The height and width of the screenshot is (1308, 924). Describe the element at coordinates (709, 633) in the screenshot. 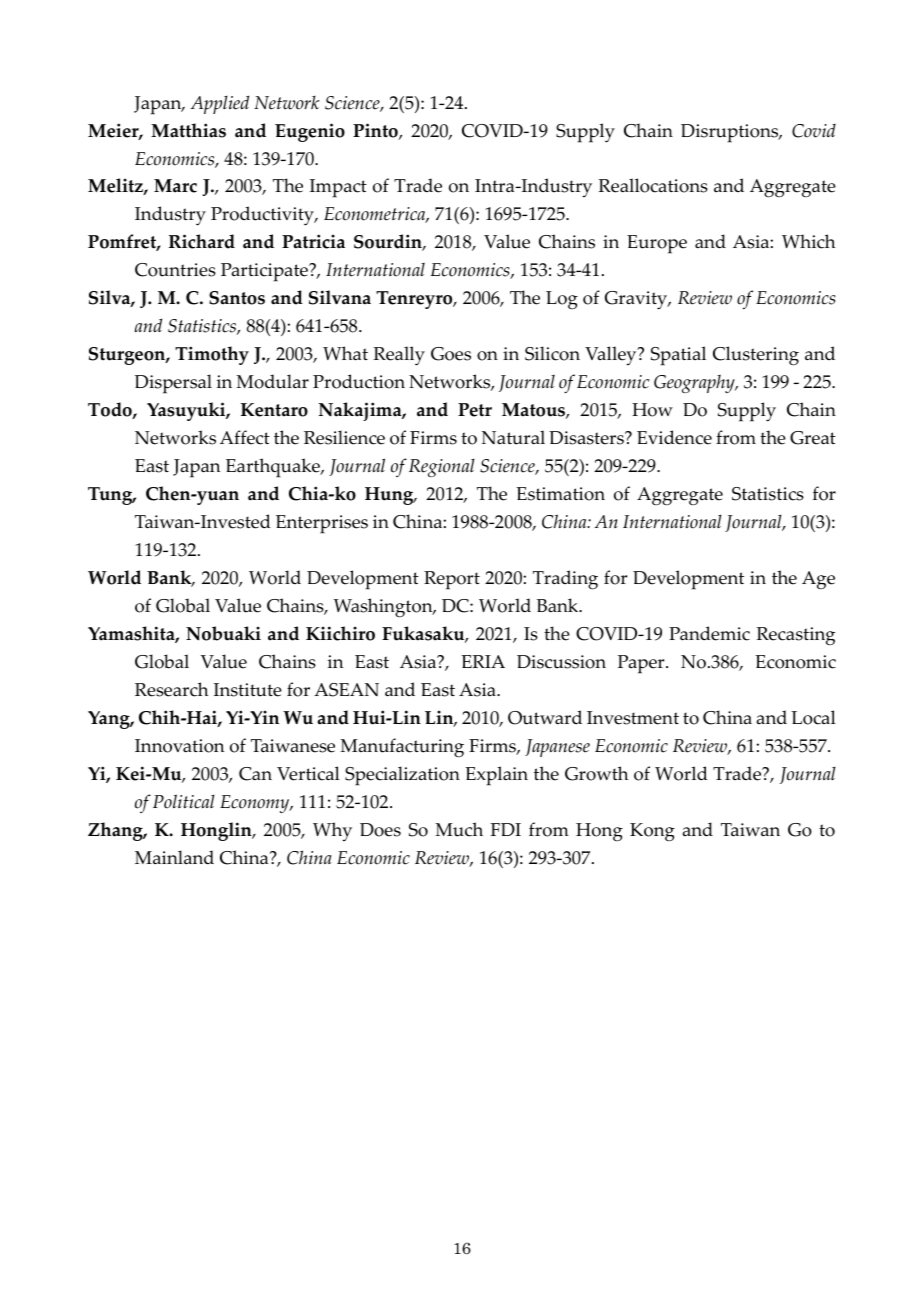

I see `Pandemic` at that location.
